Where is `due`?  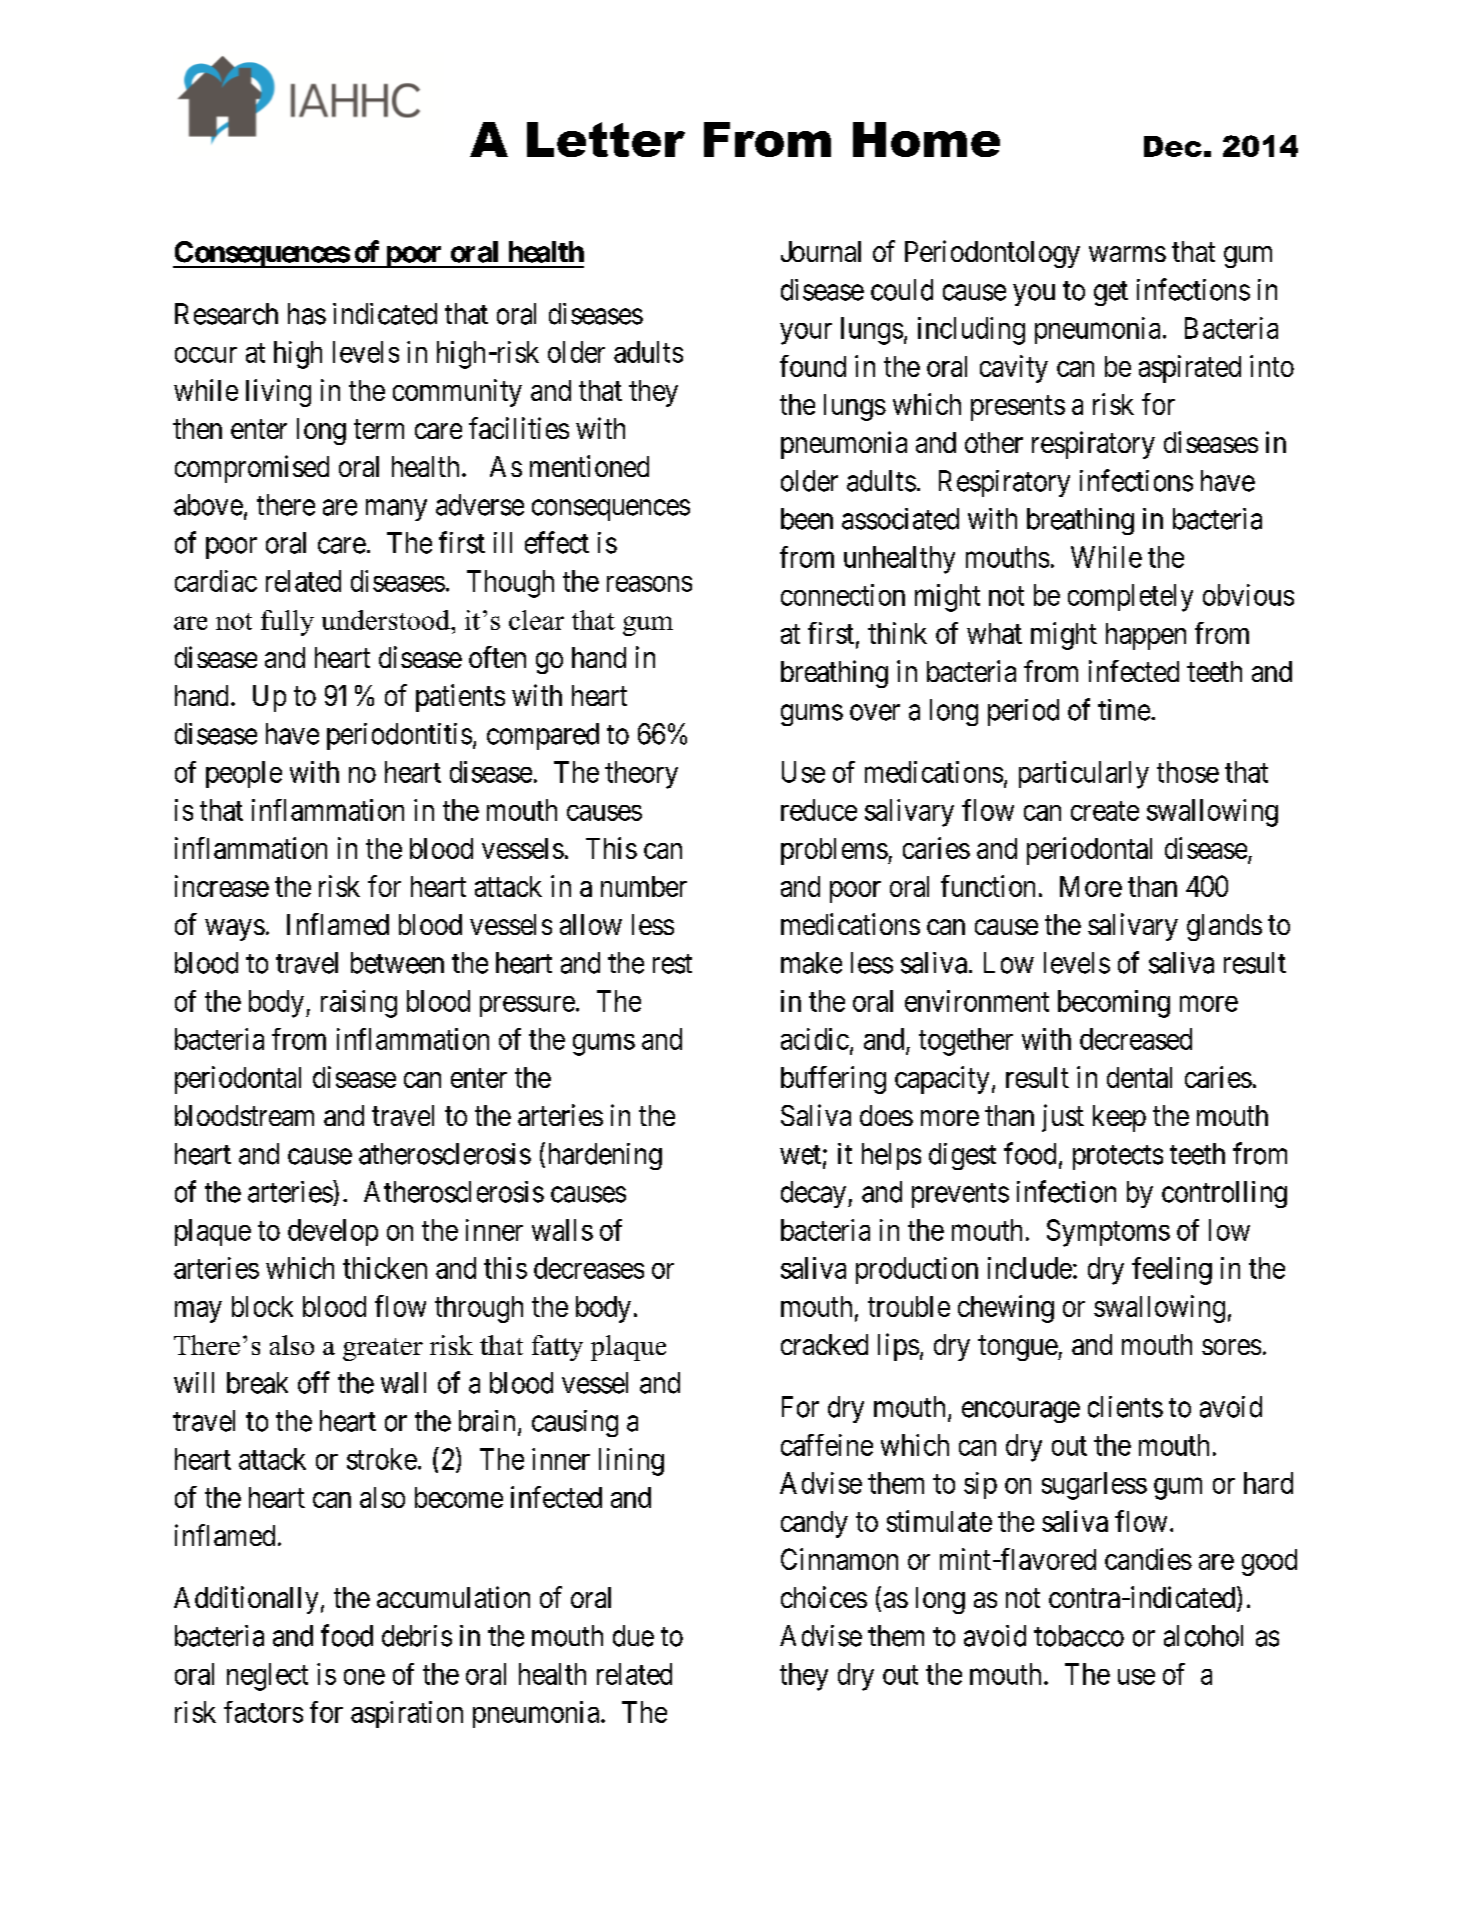 due is located at coordinates (633, 1636).
